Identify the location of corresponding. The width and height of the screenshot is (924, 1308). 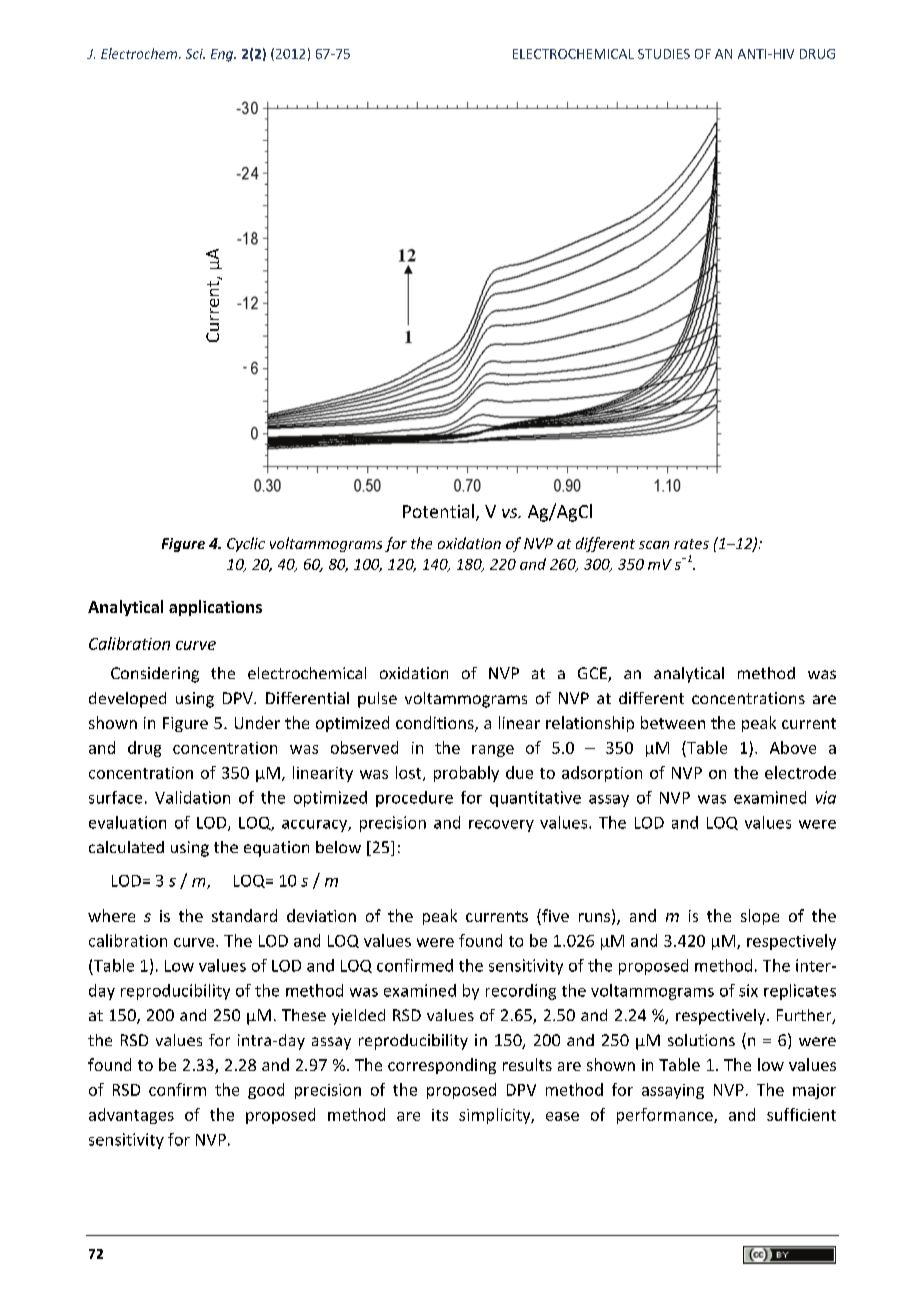
(442, 1066).
